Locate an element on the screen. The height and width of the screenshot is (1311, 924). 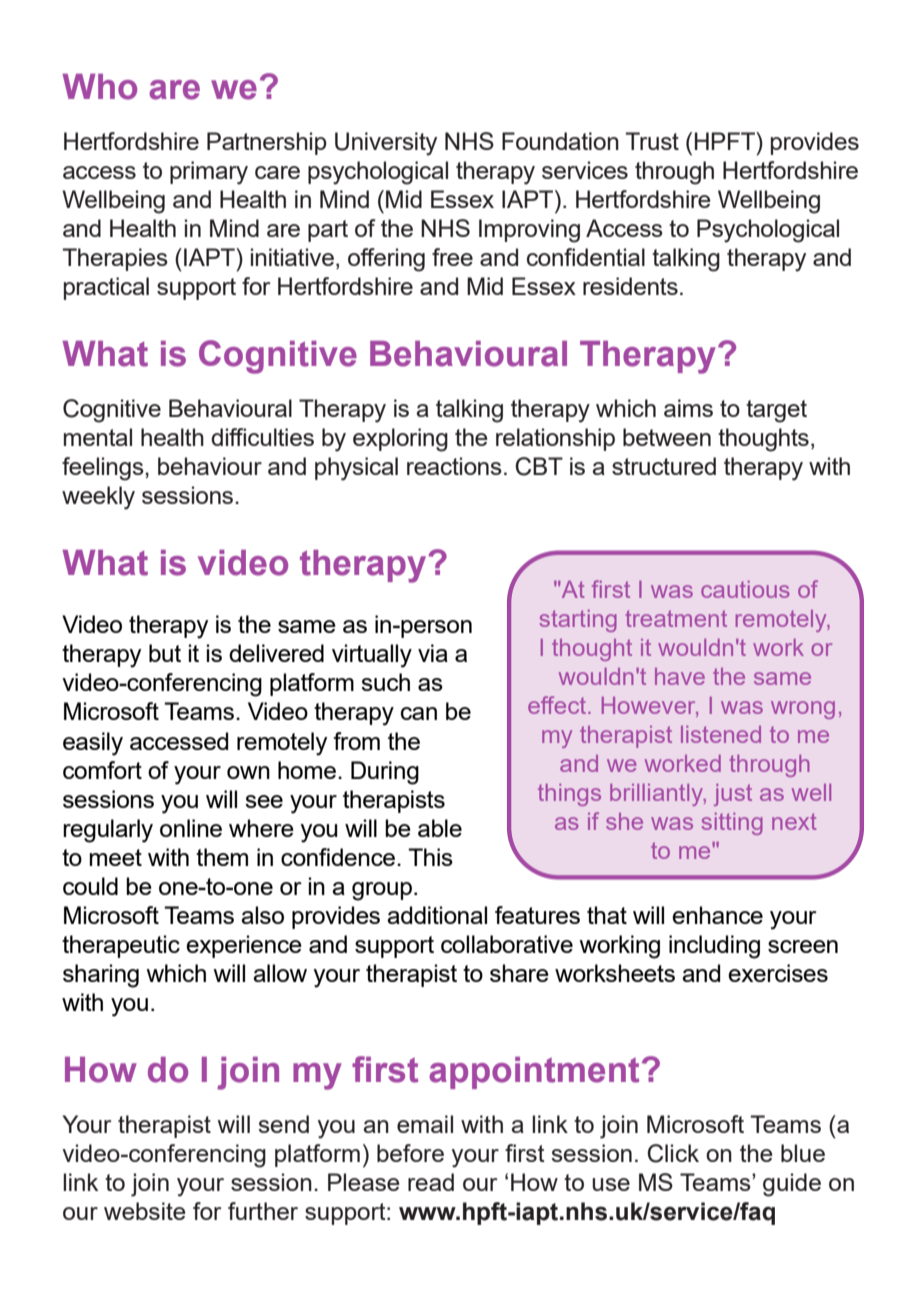
Trust is located at coordinates (652, 141).
